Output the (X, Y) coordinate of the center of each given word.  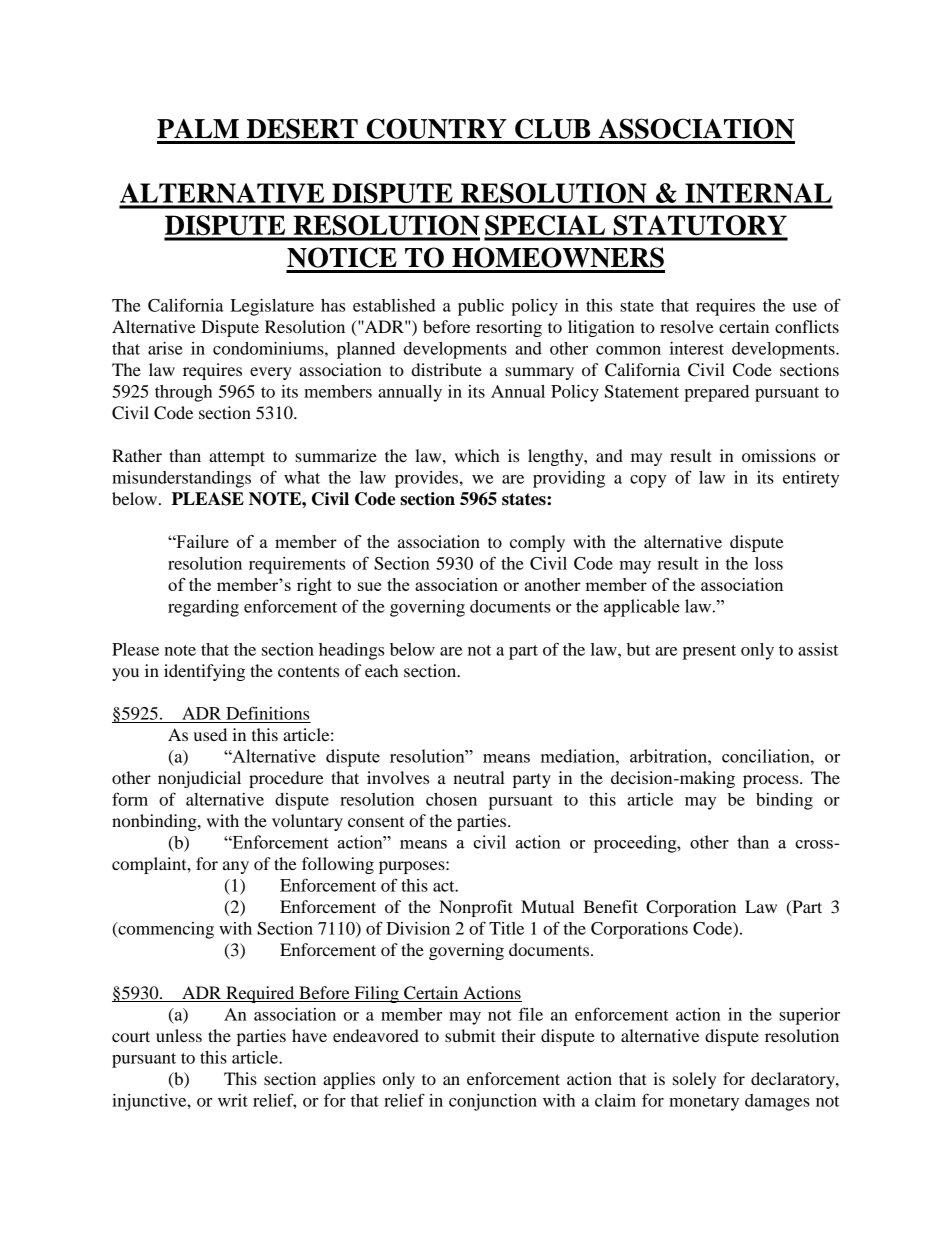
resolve (687, 326)
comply (537, 543)
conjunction (493, 1102)
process (772, 781)
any (236, 867)
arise (165, 348)
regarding (203, 608)
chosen (451, 799)
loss (769, 563)
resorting (509, 328)
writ (233, 1100)
